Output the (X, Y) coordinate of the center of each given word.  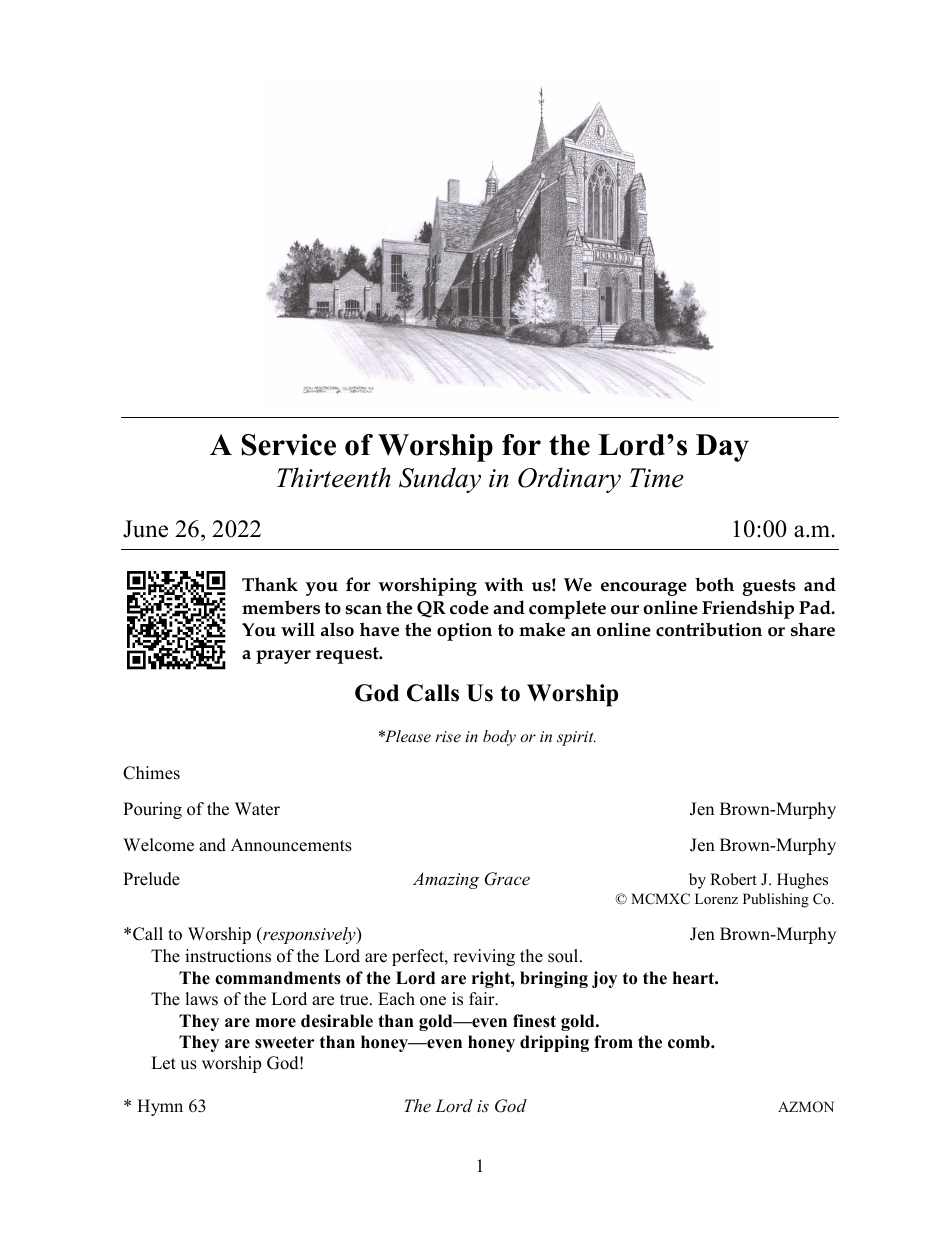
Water (257, 809)
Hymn (160, 1107)
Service (289, 445)
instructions (228, 956)
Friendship (748, 609)
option (464, 632)
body (499, 738)
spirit (576, 738)
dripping (554, 1043)
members (281, 607)
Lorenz (716, 898)
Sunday (440, 480)
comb (690, 1042)
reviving (484, 957)
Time (657, 478)
